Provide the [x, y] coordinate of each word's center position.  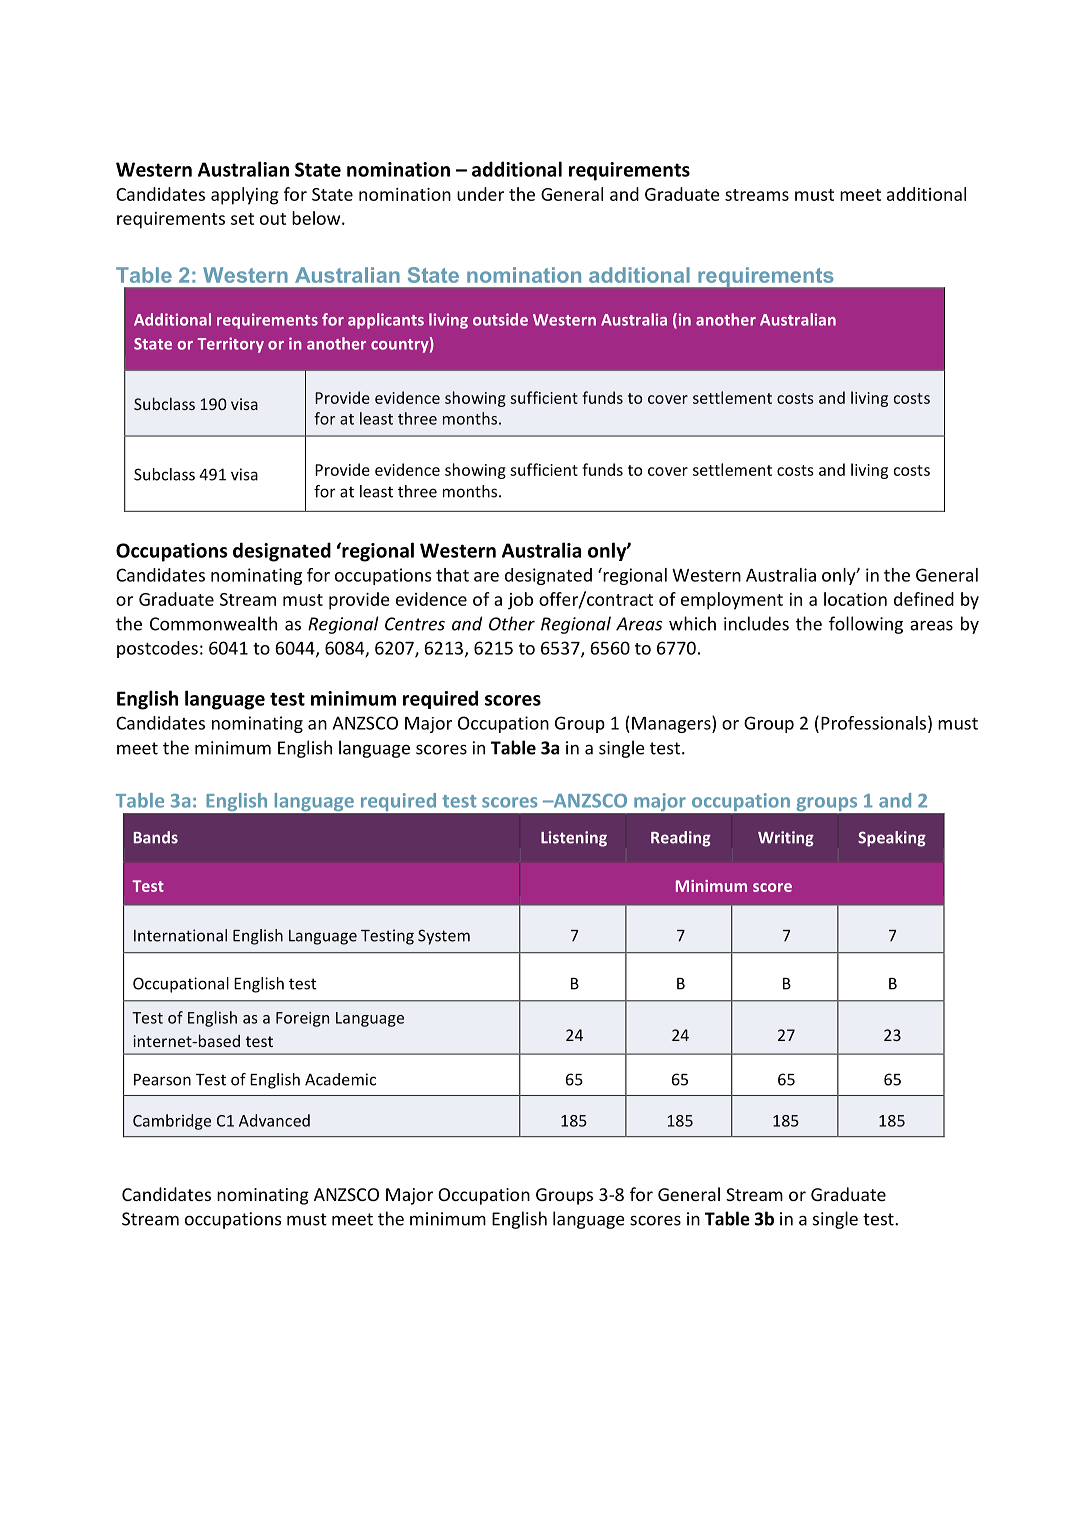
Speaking [892, 839]
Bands [156, 837]
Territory [231, 345]
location [855, 599]
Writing [786, 839]
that [452, 575]
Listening [574, 839]
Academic [340, 1079]
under [480, 194]
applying [245, 196]
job [520, 601]
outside [500, 319]
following [866, 625]
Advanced [274, 1120]
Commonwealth [213, 623]
